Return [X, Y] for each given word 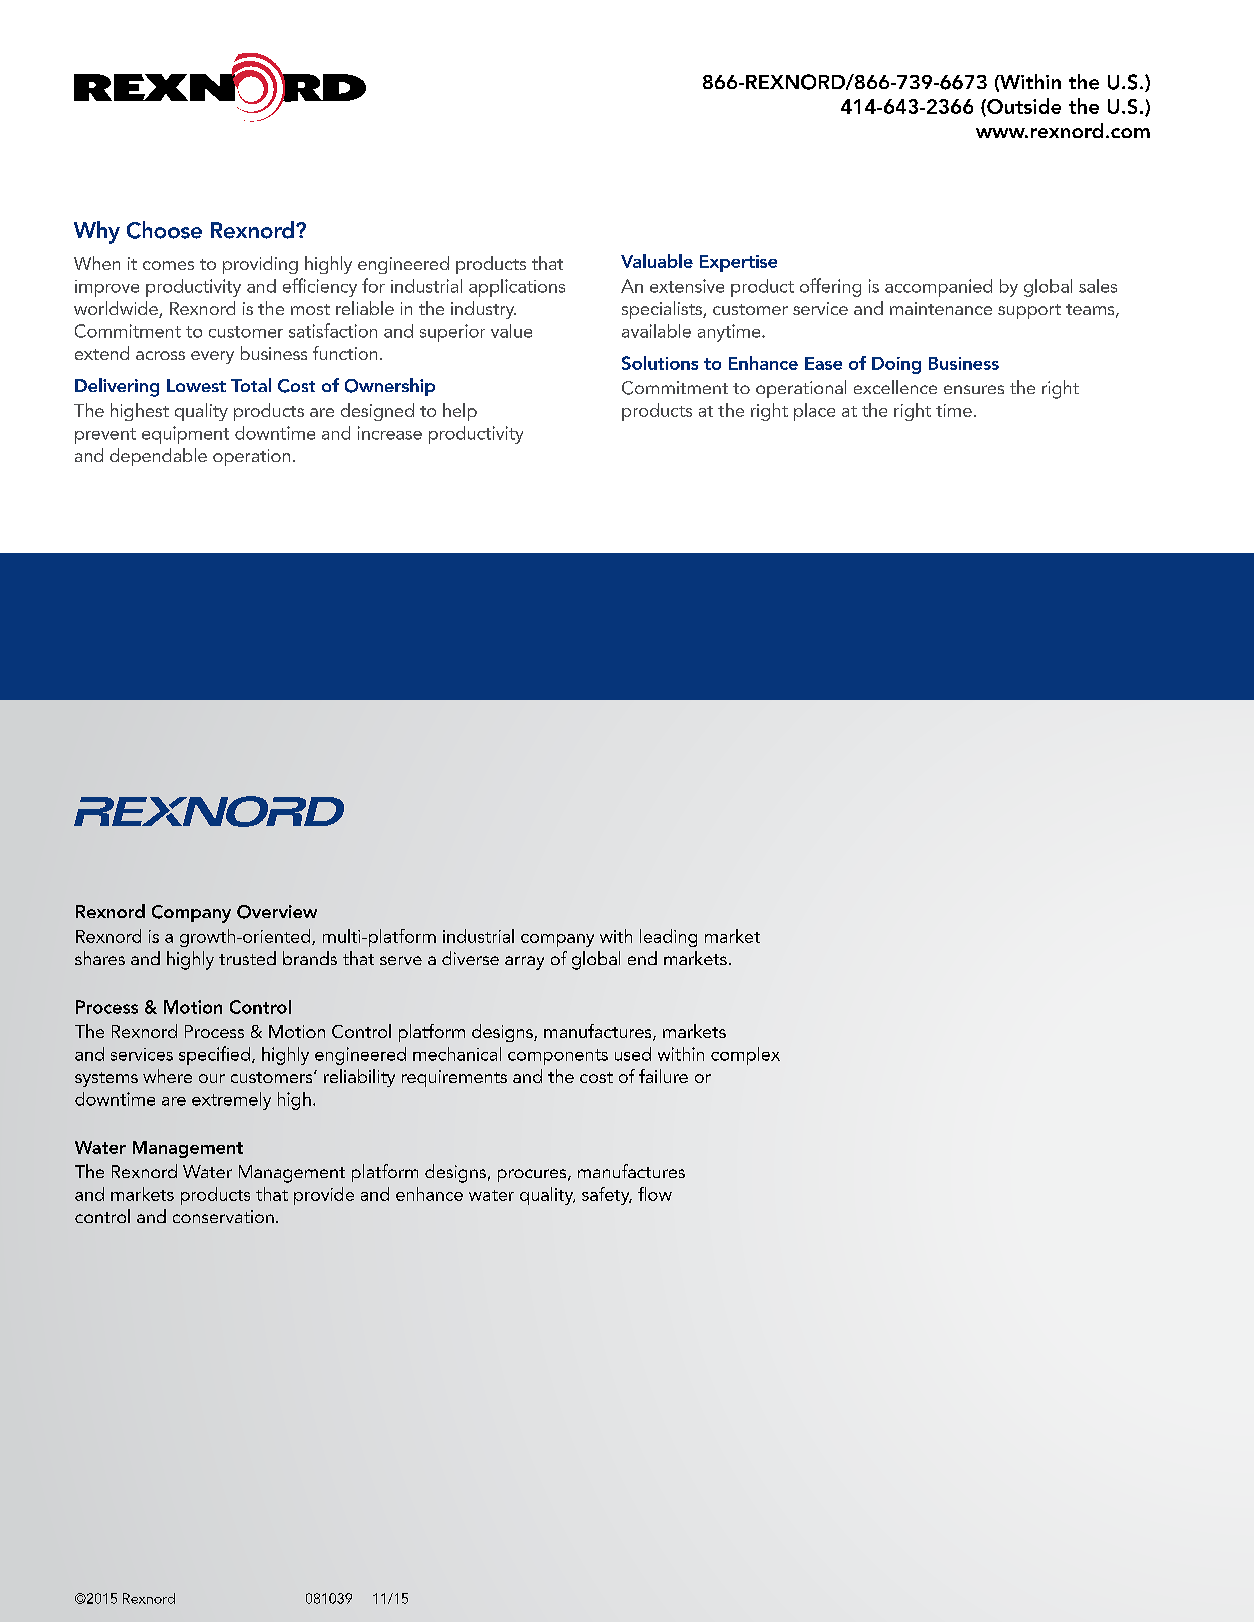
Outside [1023, 107]
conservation [223, 1216]
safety [607, 1196]
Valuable [657, 261]
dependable [158, 457]
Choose [164, 230]
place [814, 412]
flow [655, 1194]
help [460, 412]
